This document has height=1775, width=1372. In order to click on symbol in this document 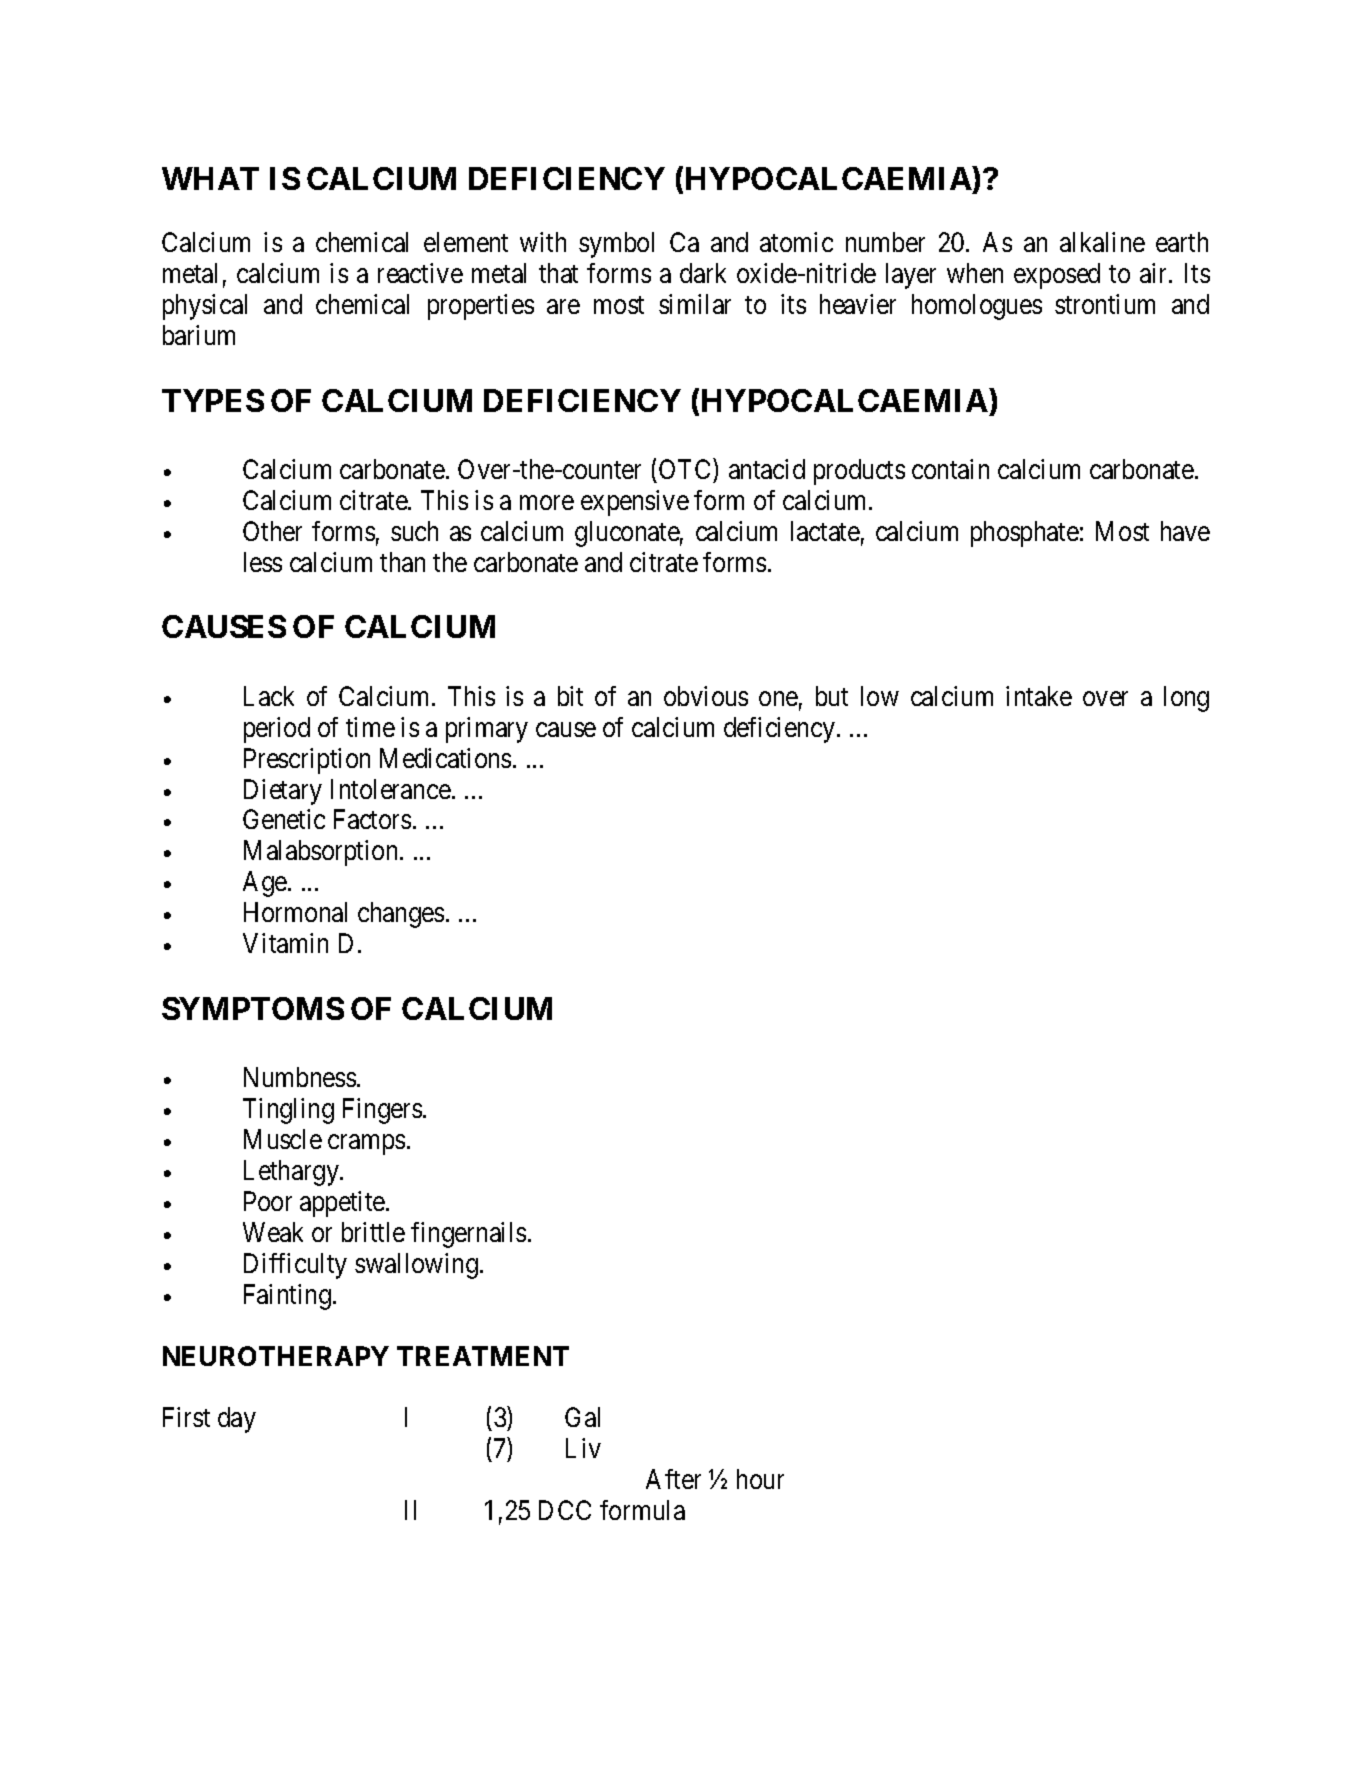, I will do `click(616, 245)`.
